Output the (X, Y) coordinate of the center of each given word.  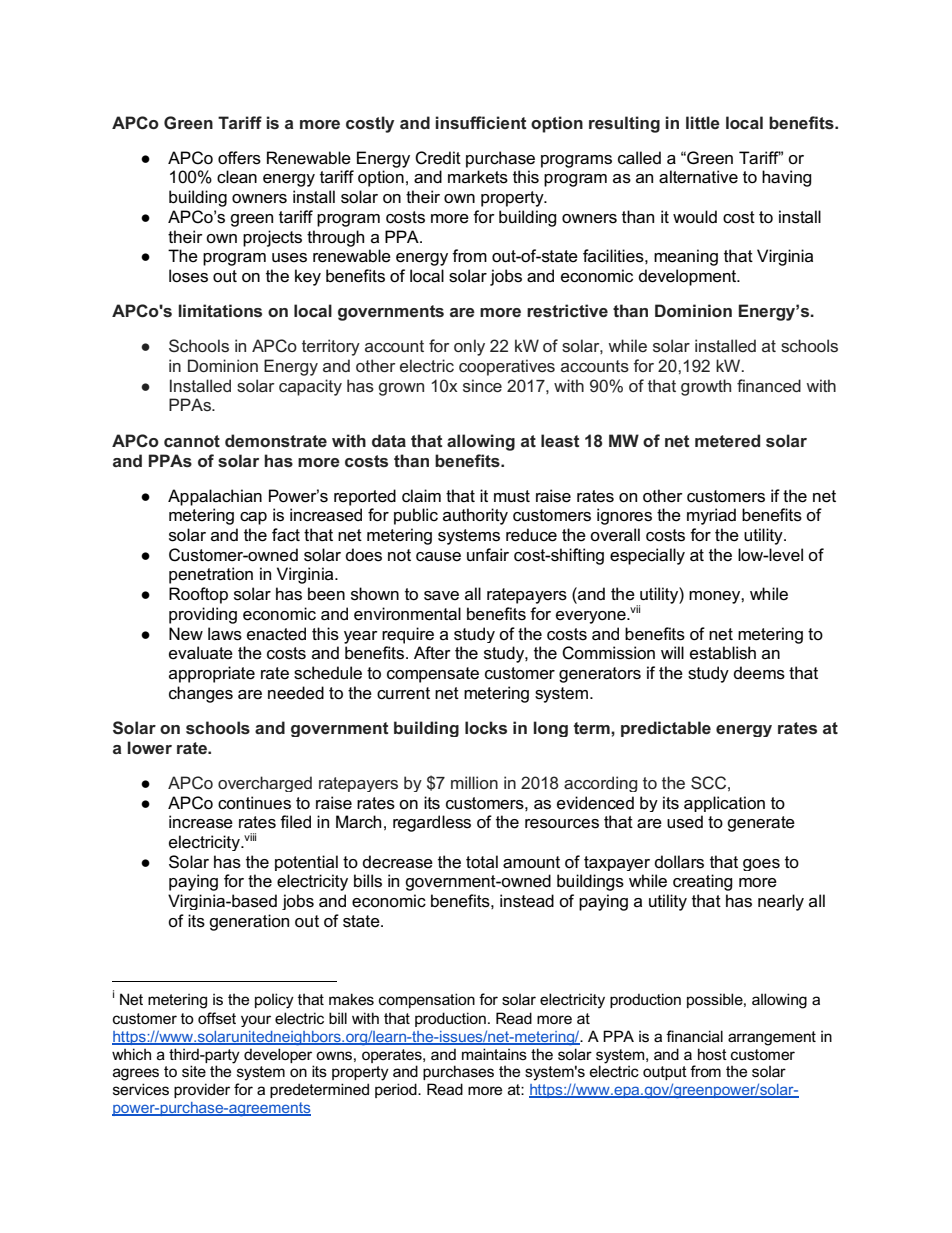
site (194, 1071)
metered (727, 440)
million (474, 782)
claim (421, 496)
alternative (698, 177)
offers (239, 158)
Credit (438, 158)
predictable (666, 729)
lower (150, 747)
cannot (192, 441)
